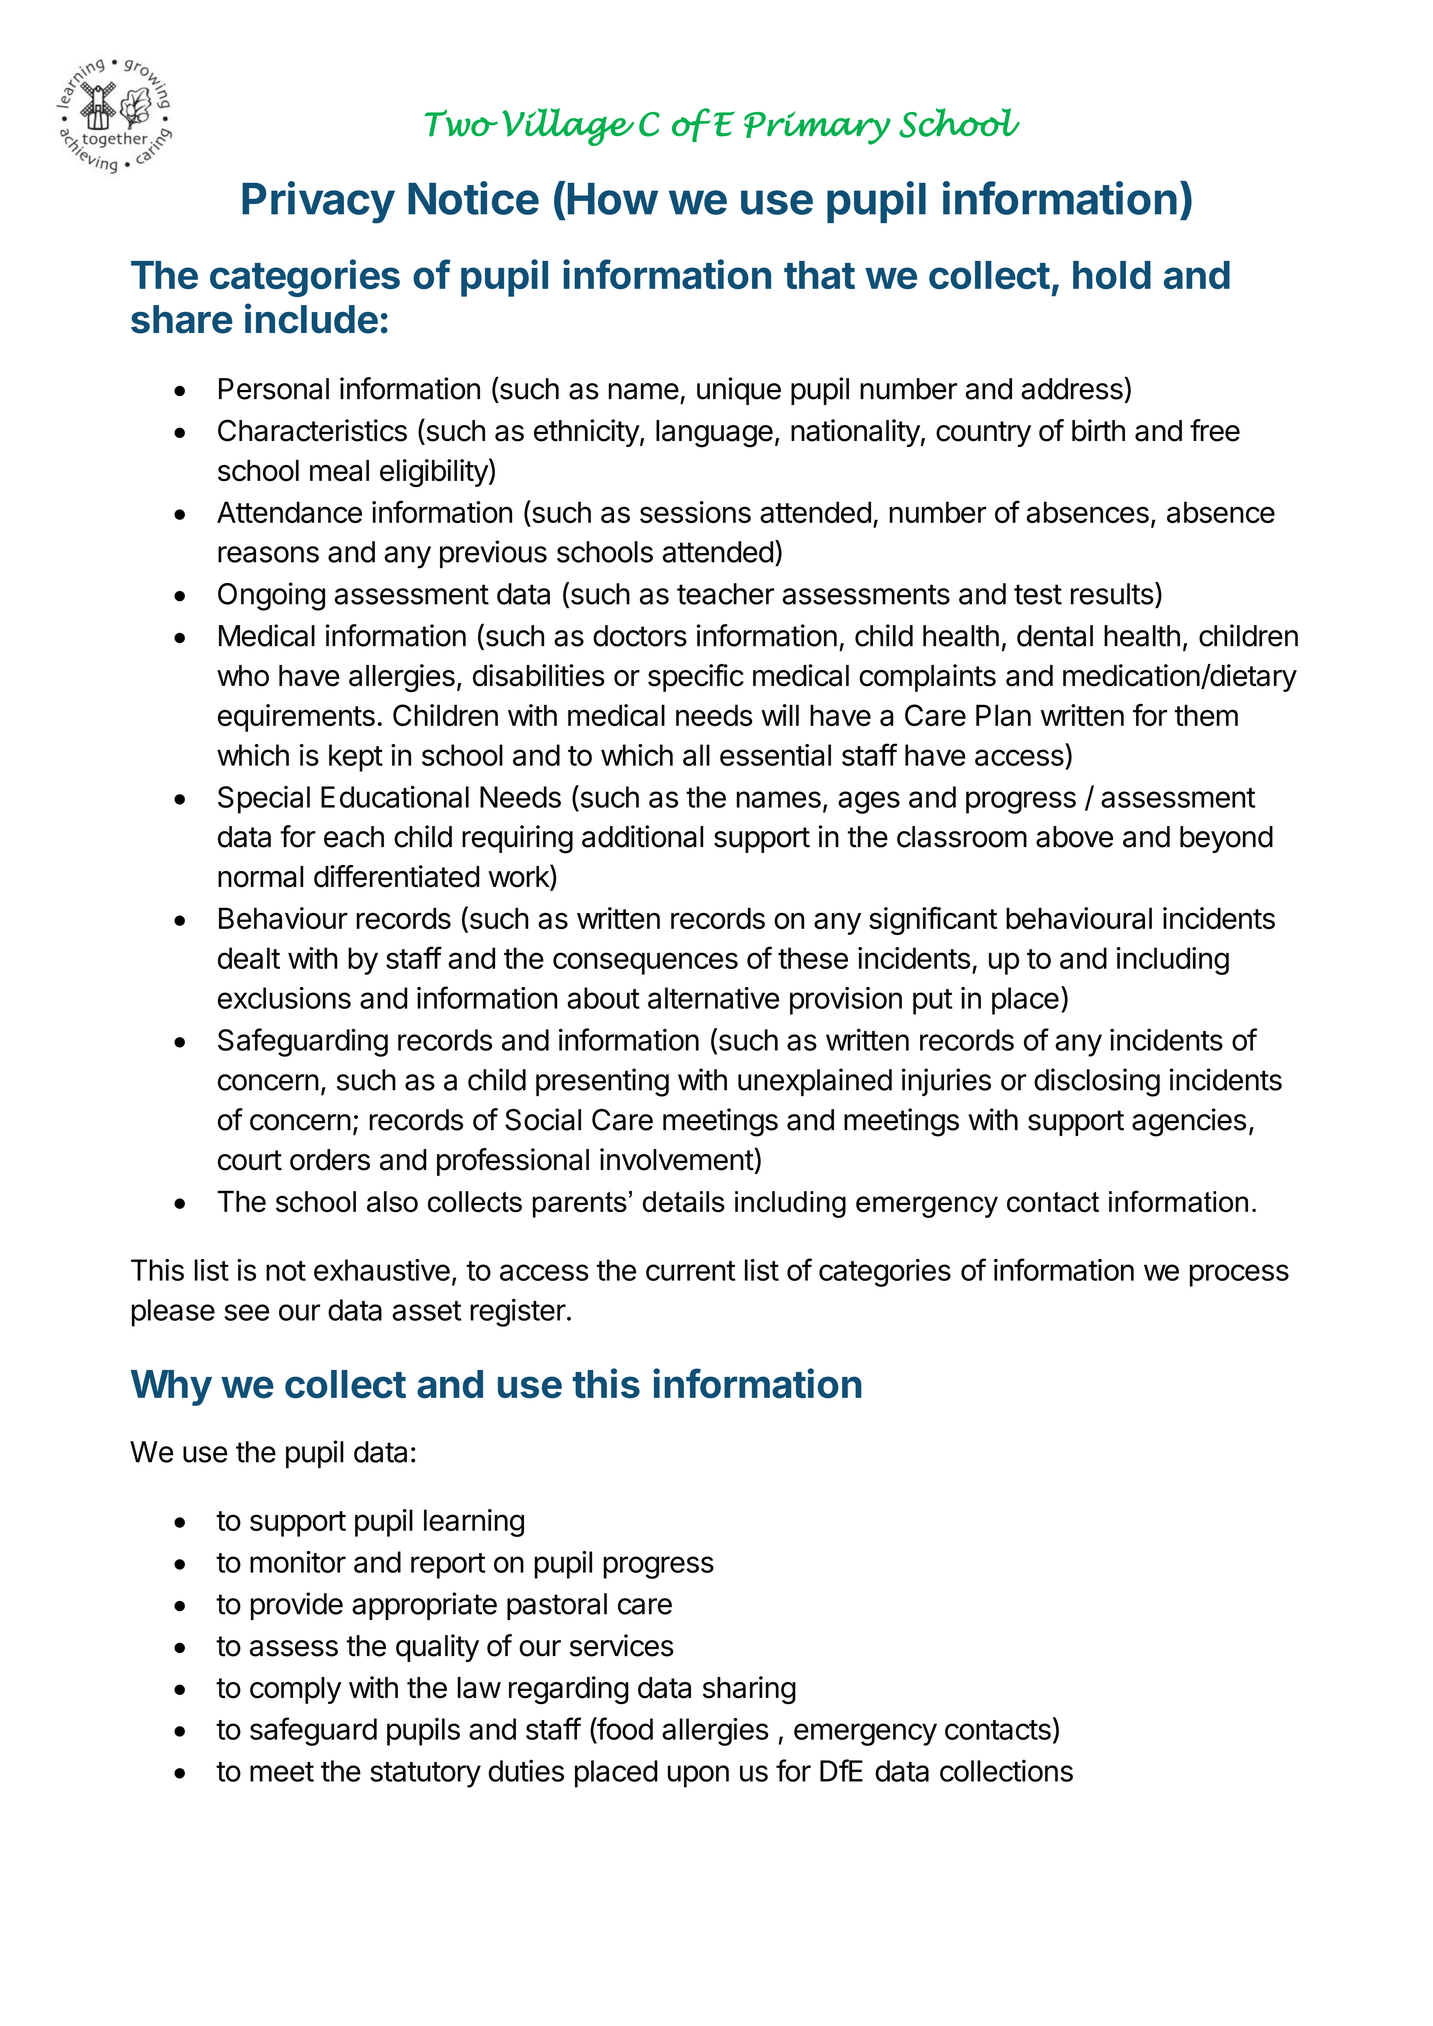 This document has height=2026, width=1433. Describe the element at coordinates (318, 202) in the document. I see `Privacy` at that location.
